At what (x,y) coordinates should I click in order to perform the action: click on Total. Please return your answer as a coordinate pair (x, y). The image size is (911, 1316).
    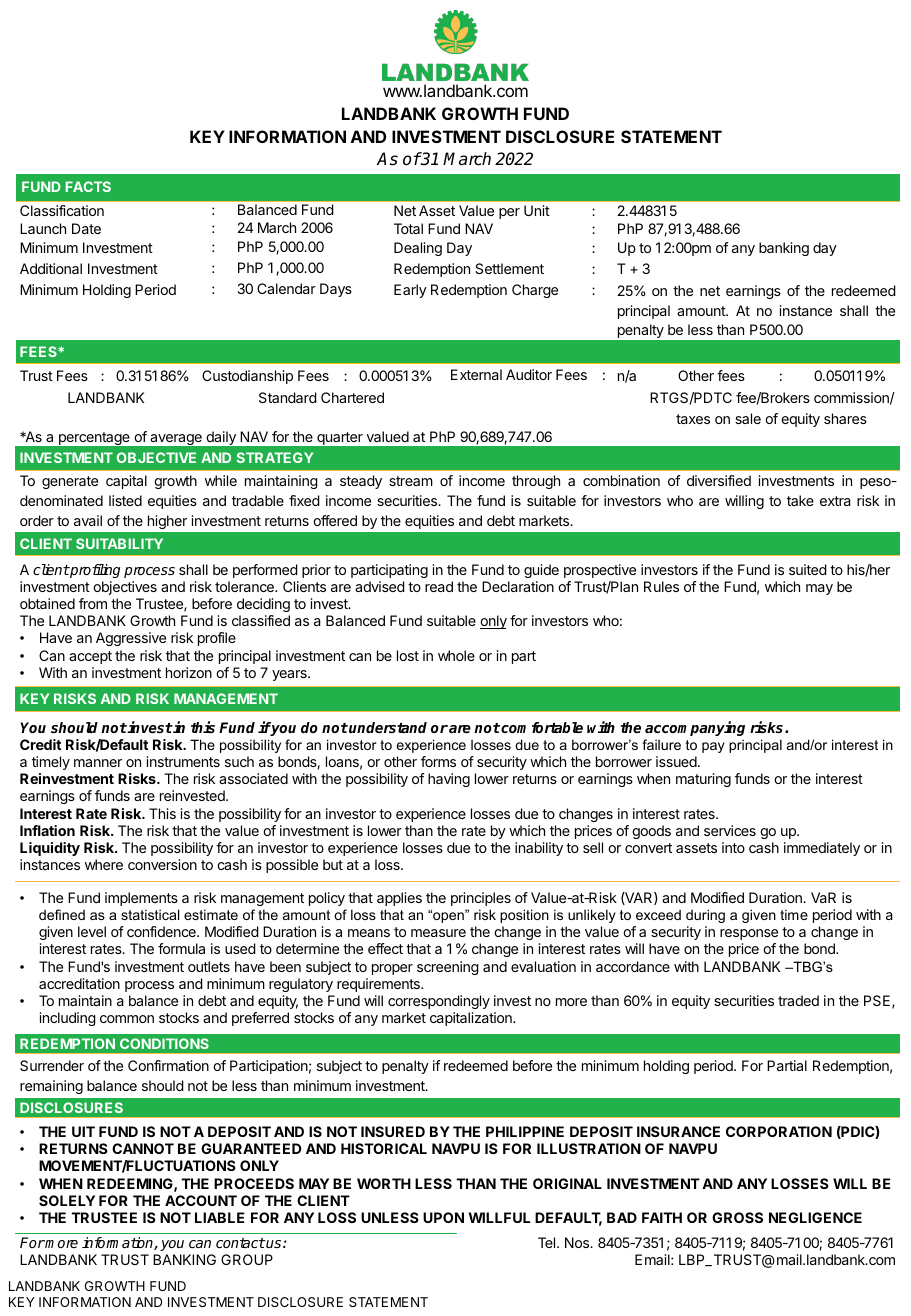
    Looking at the image, I should click on (408, 228).
